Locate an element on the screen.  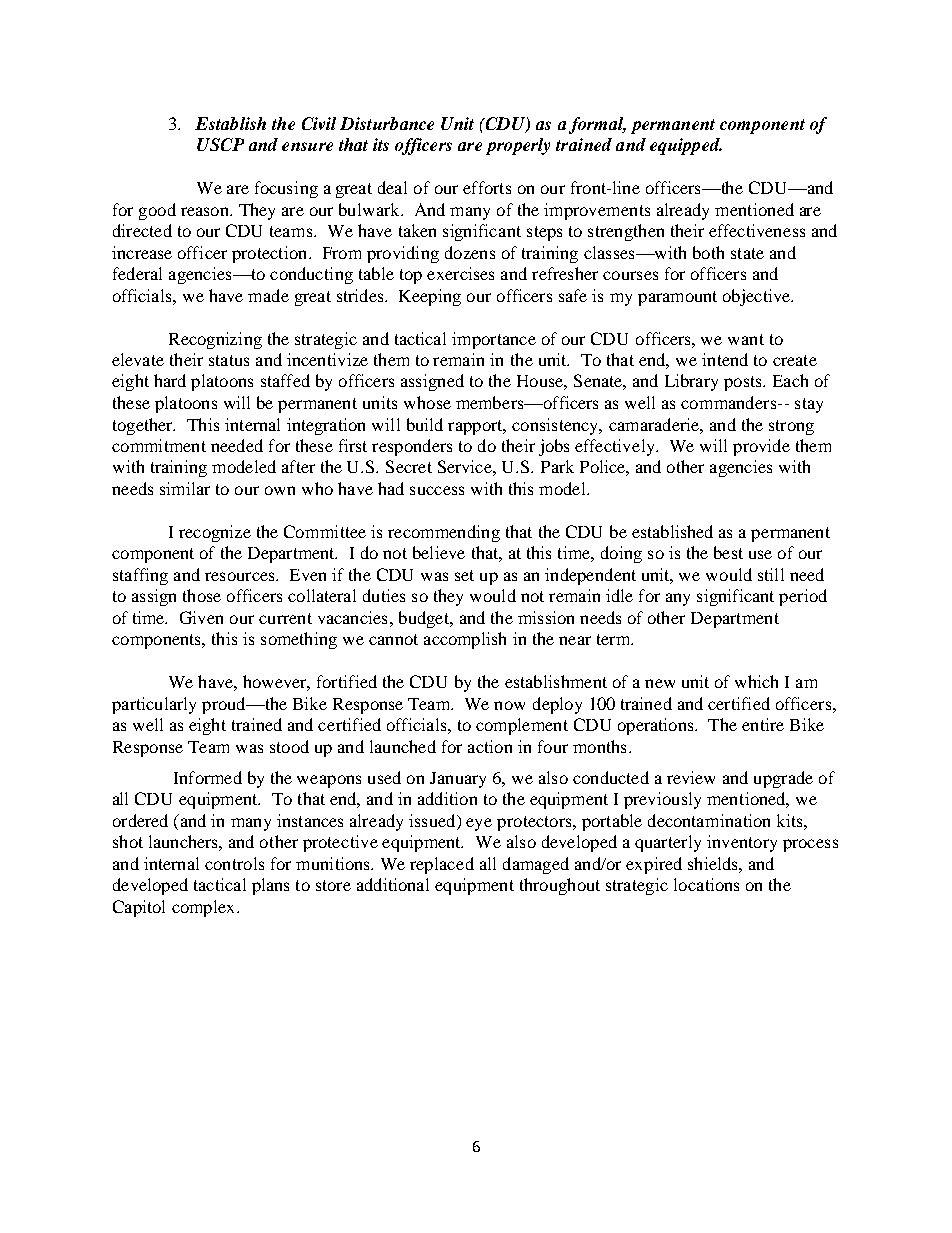
complex is located at coordinates (205, 908).
